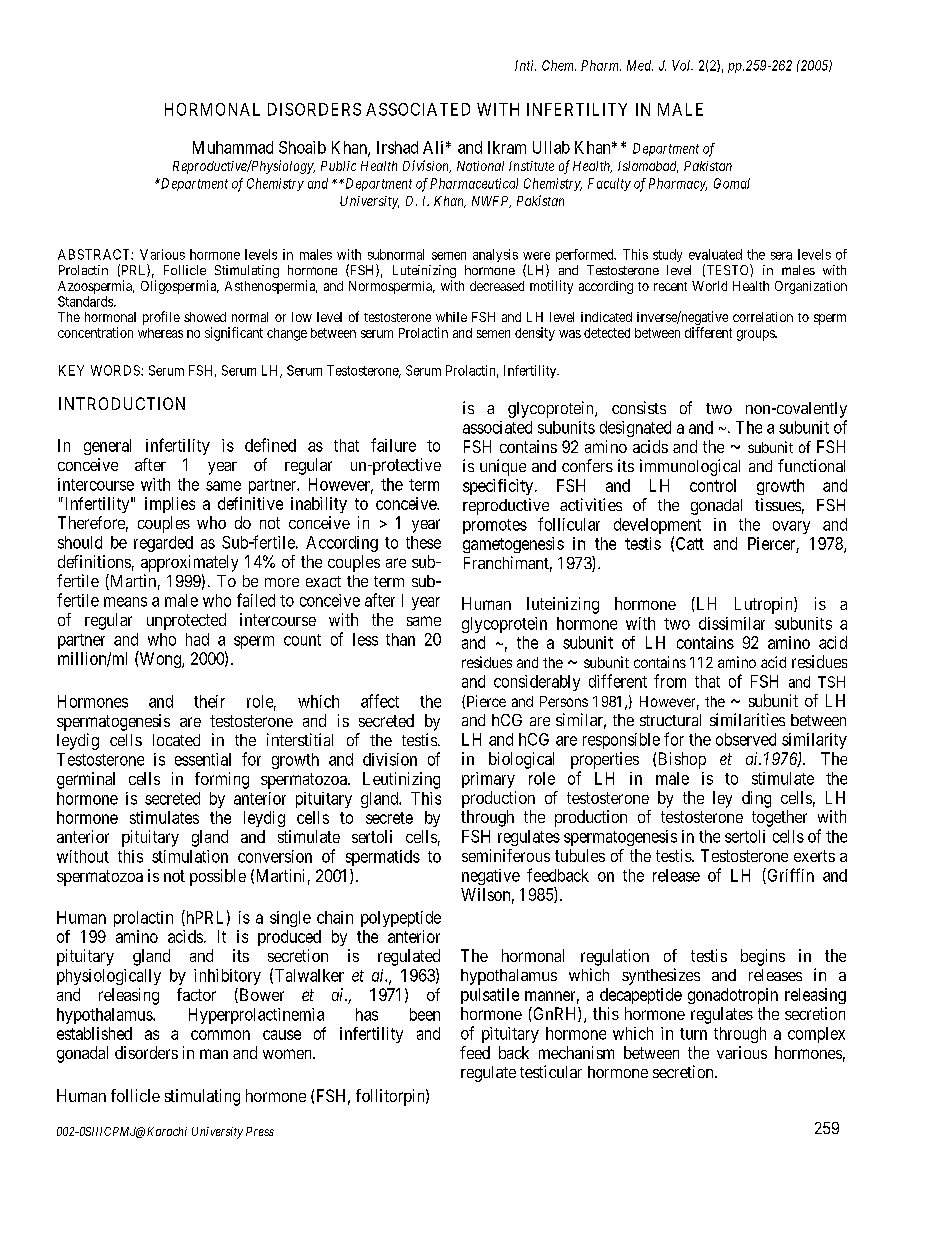  What do you see at coordinates (506, 855) in the screenshot?
I see `seminiferous` at bounding box center [506, 855].
